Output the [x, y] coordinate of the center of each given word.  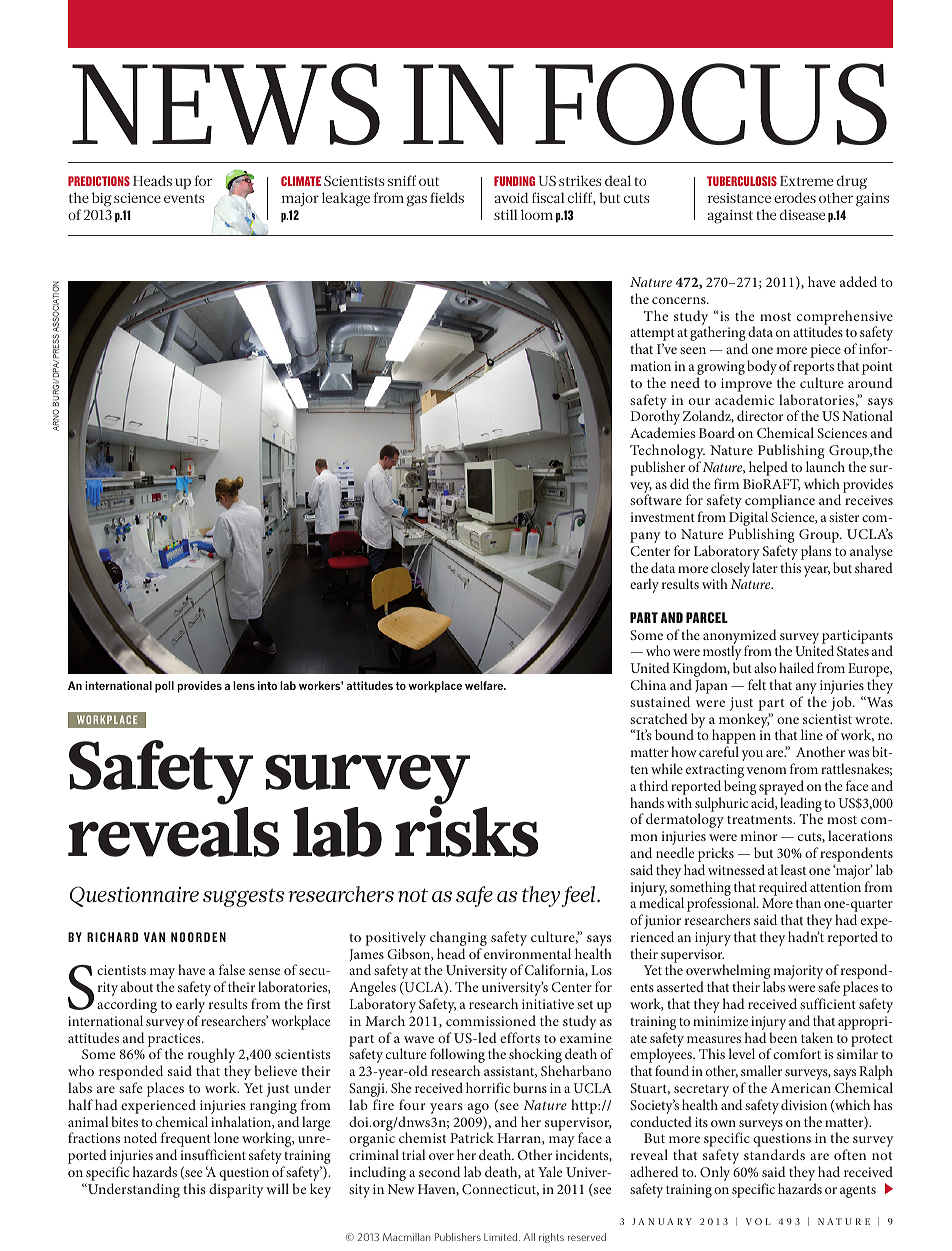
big [102, 199]
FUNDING [514, 181]
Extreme [806, 181]
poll [164, 687]
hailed [796, 667]
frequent [186, 1141]
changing [458, 940]
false [232, 969]
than [808, 902]
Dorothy [655, 419]
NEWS [226, 104]
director [760, 415]
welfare [485, 685]
